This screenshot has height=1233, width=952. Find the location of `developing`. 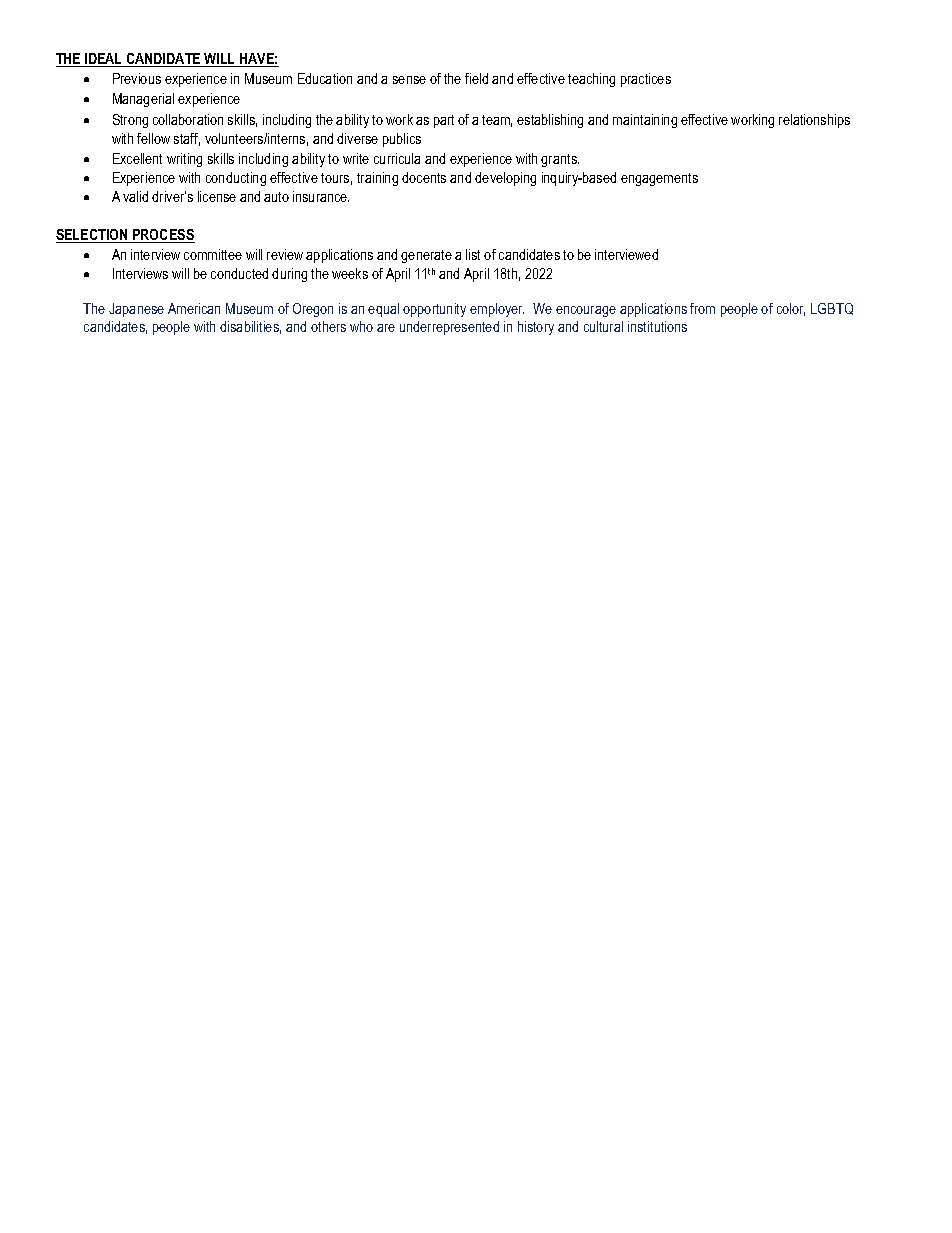

developing is located at coordinates (505, 179).
